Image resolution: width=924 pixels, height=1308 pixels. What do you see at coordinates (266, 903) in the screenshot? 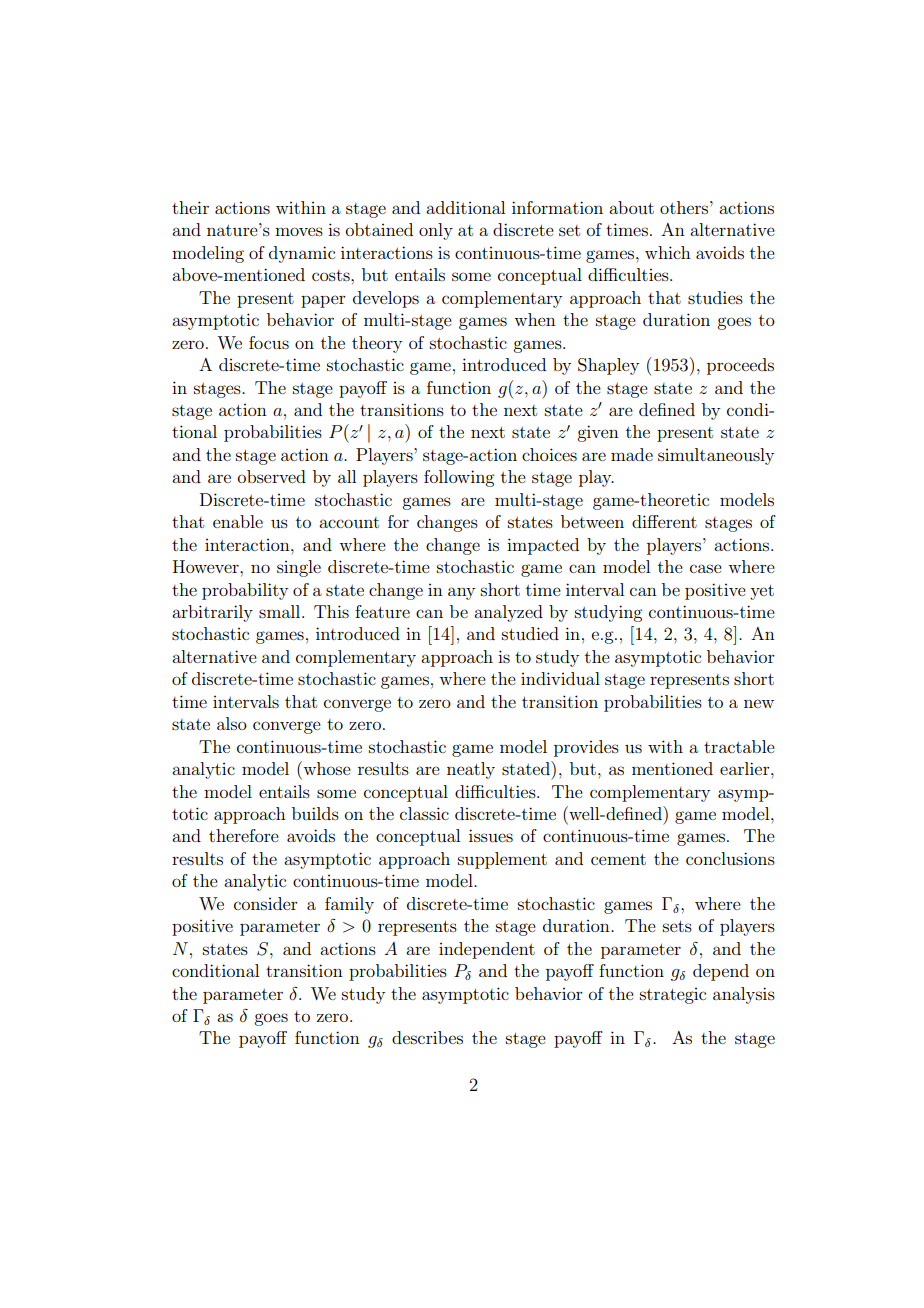
I see `consider` at bounding box center [266, 903].
